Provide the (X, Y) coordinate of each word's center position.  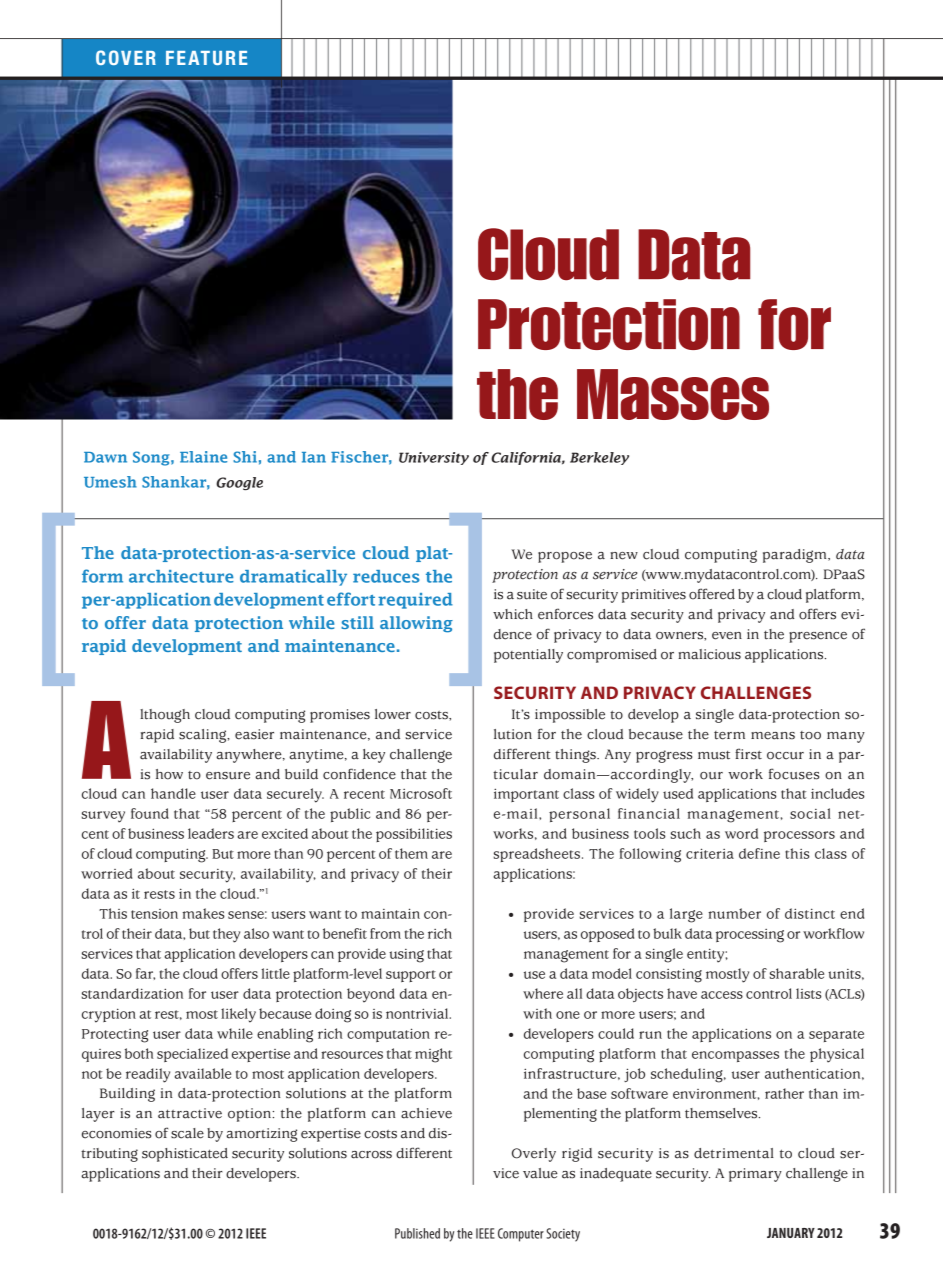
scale (187, 1133)
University (434, 458)
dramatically (293, 578)
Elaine (203, 457)
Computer (521, 1235)
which (513, 614)
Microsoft (421, 793)
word (741, 833)
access (722, 995)
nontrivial (418, 1013)
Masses (673, 394)
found (150, 813)
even (727, 636)
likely (238, 1015)
